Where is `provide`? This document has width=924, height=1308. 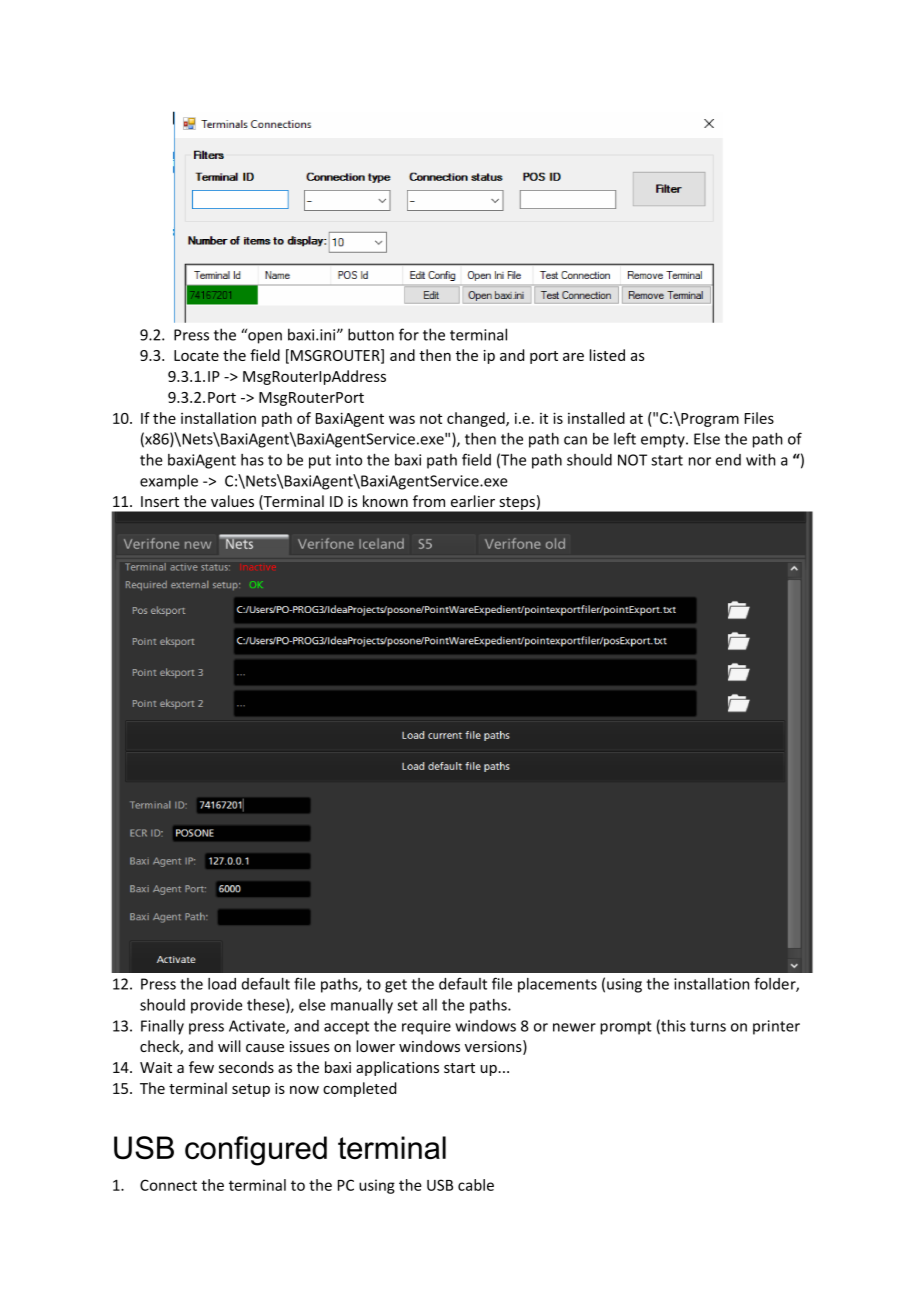 provide is located at coordinates (216, 1006).
